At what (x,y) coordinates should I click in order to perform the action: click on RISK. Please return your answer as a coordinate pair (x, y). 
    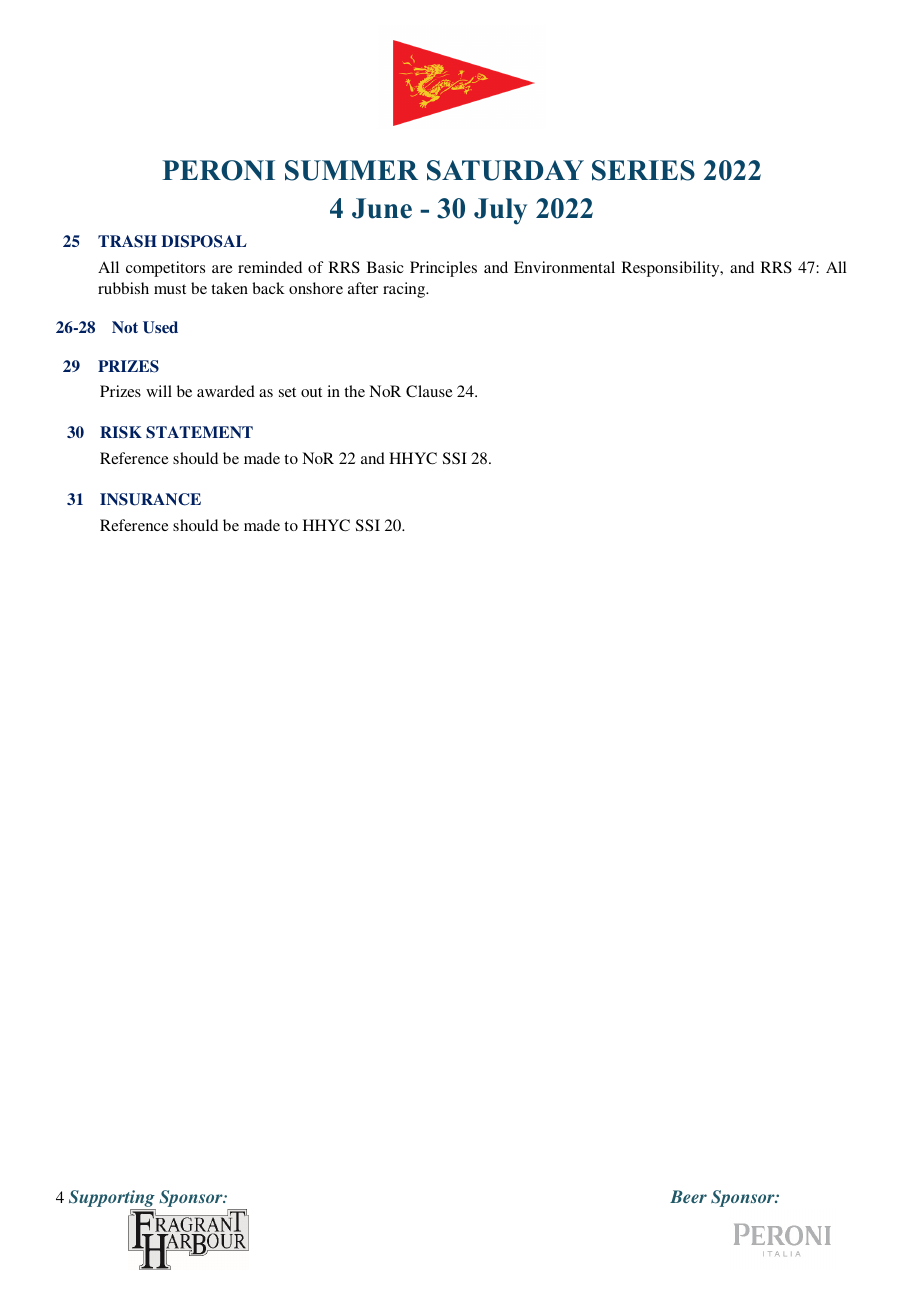
    Looking at the image, I should click on (121, 432).
